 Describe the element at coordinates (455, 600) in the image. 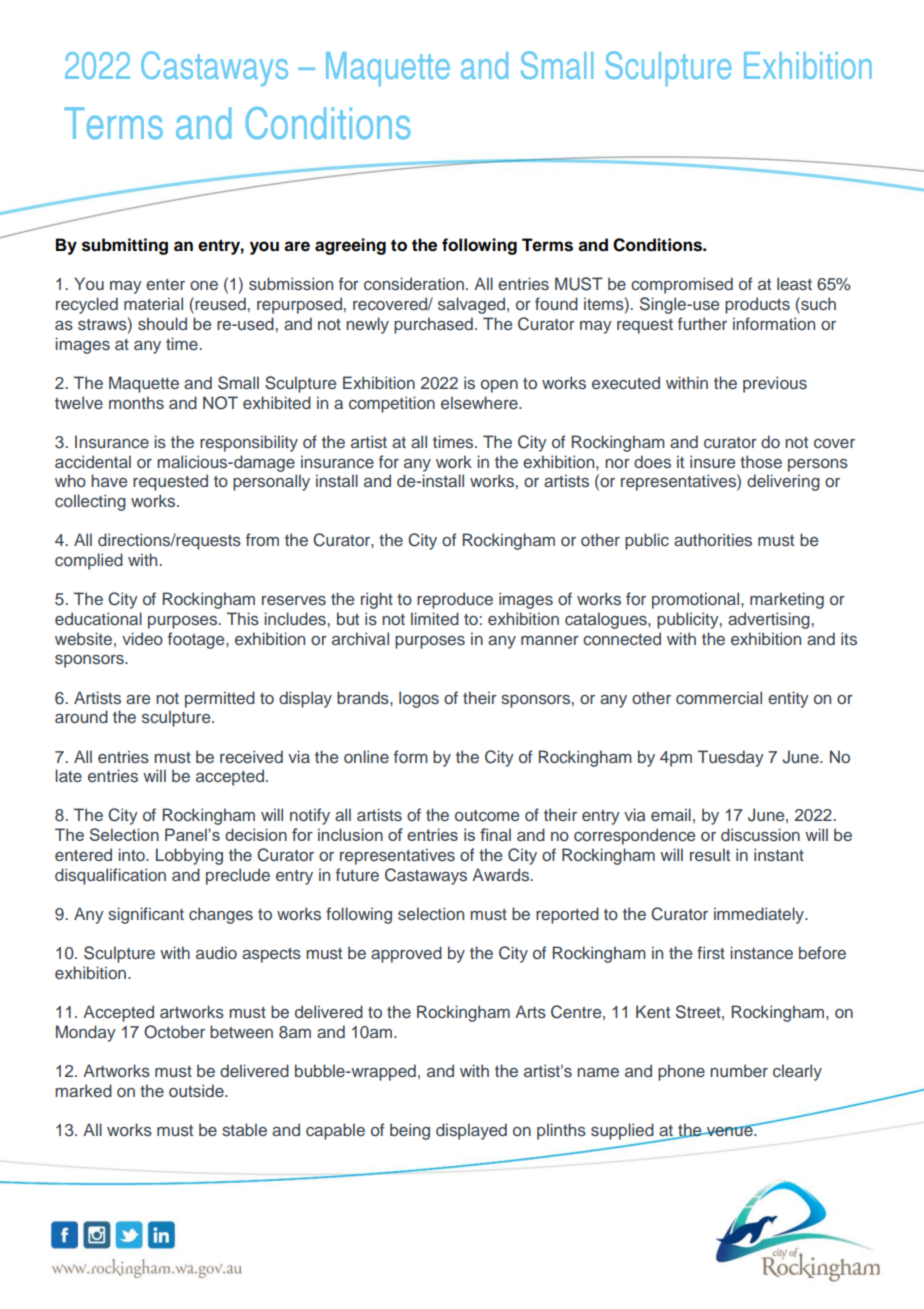

I see `reproduce` at that location.
